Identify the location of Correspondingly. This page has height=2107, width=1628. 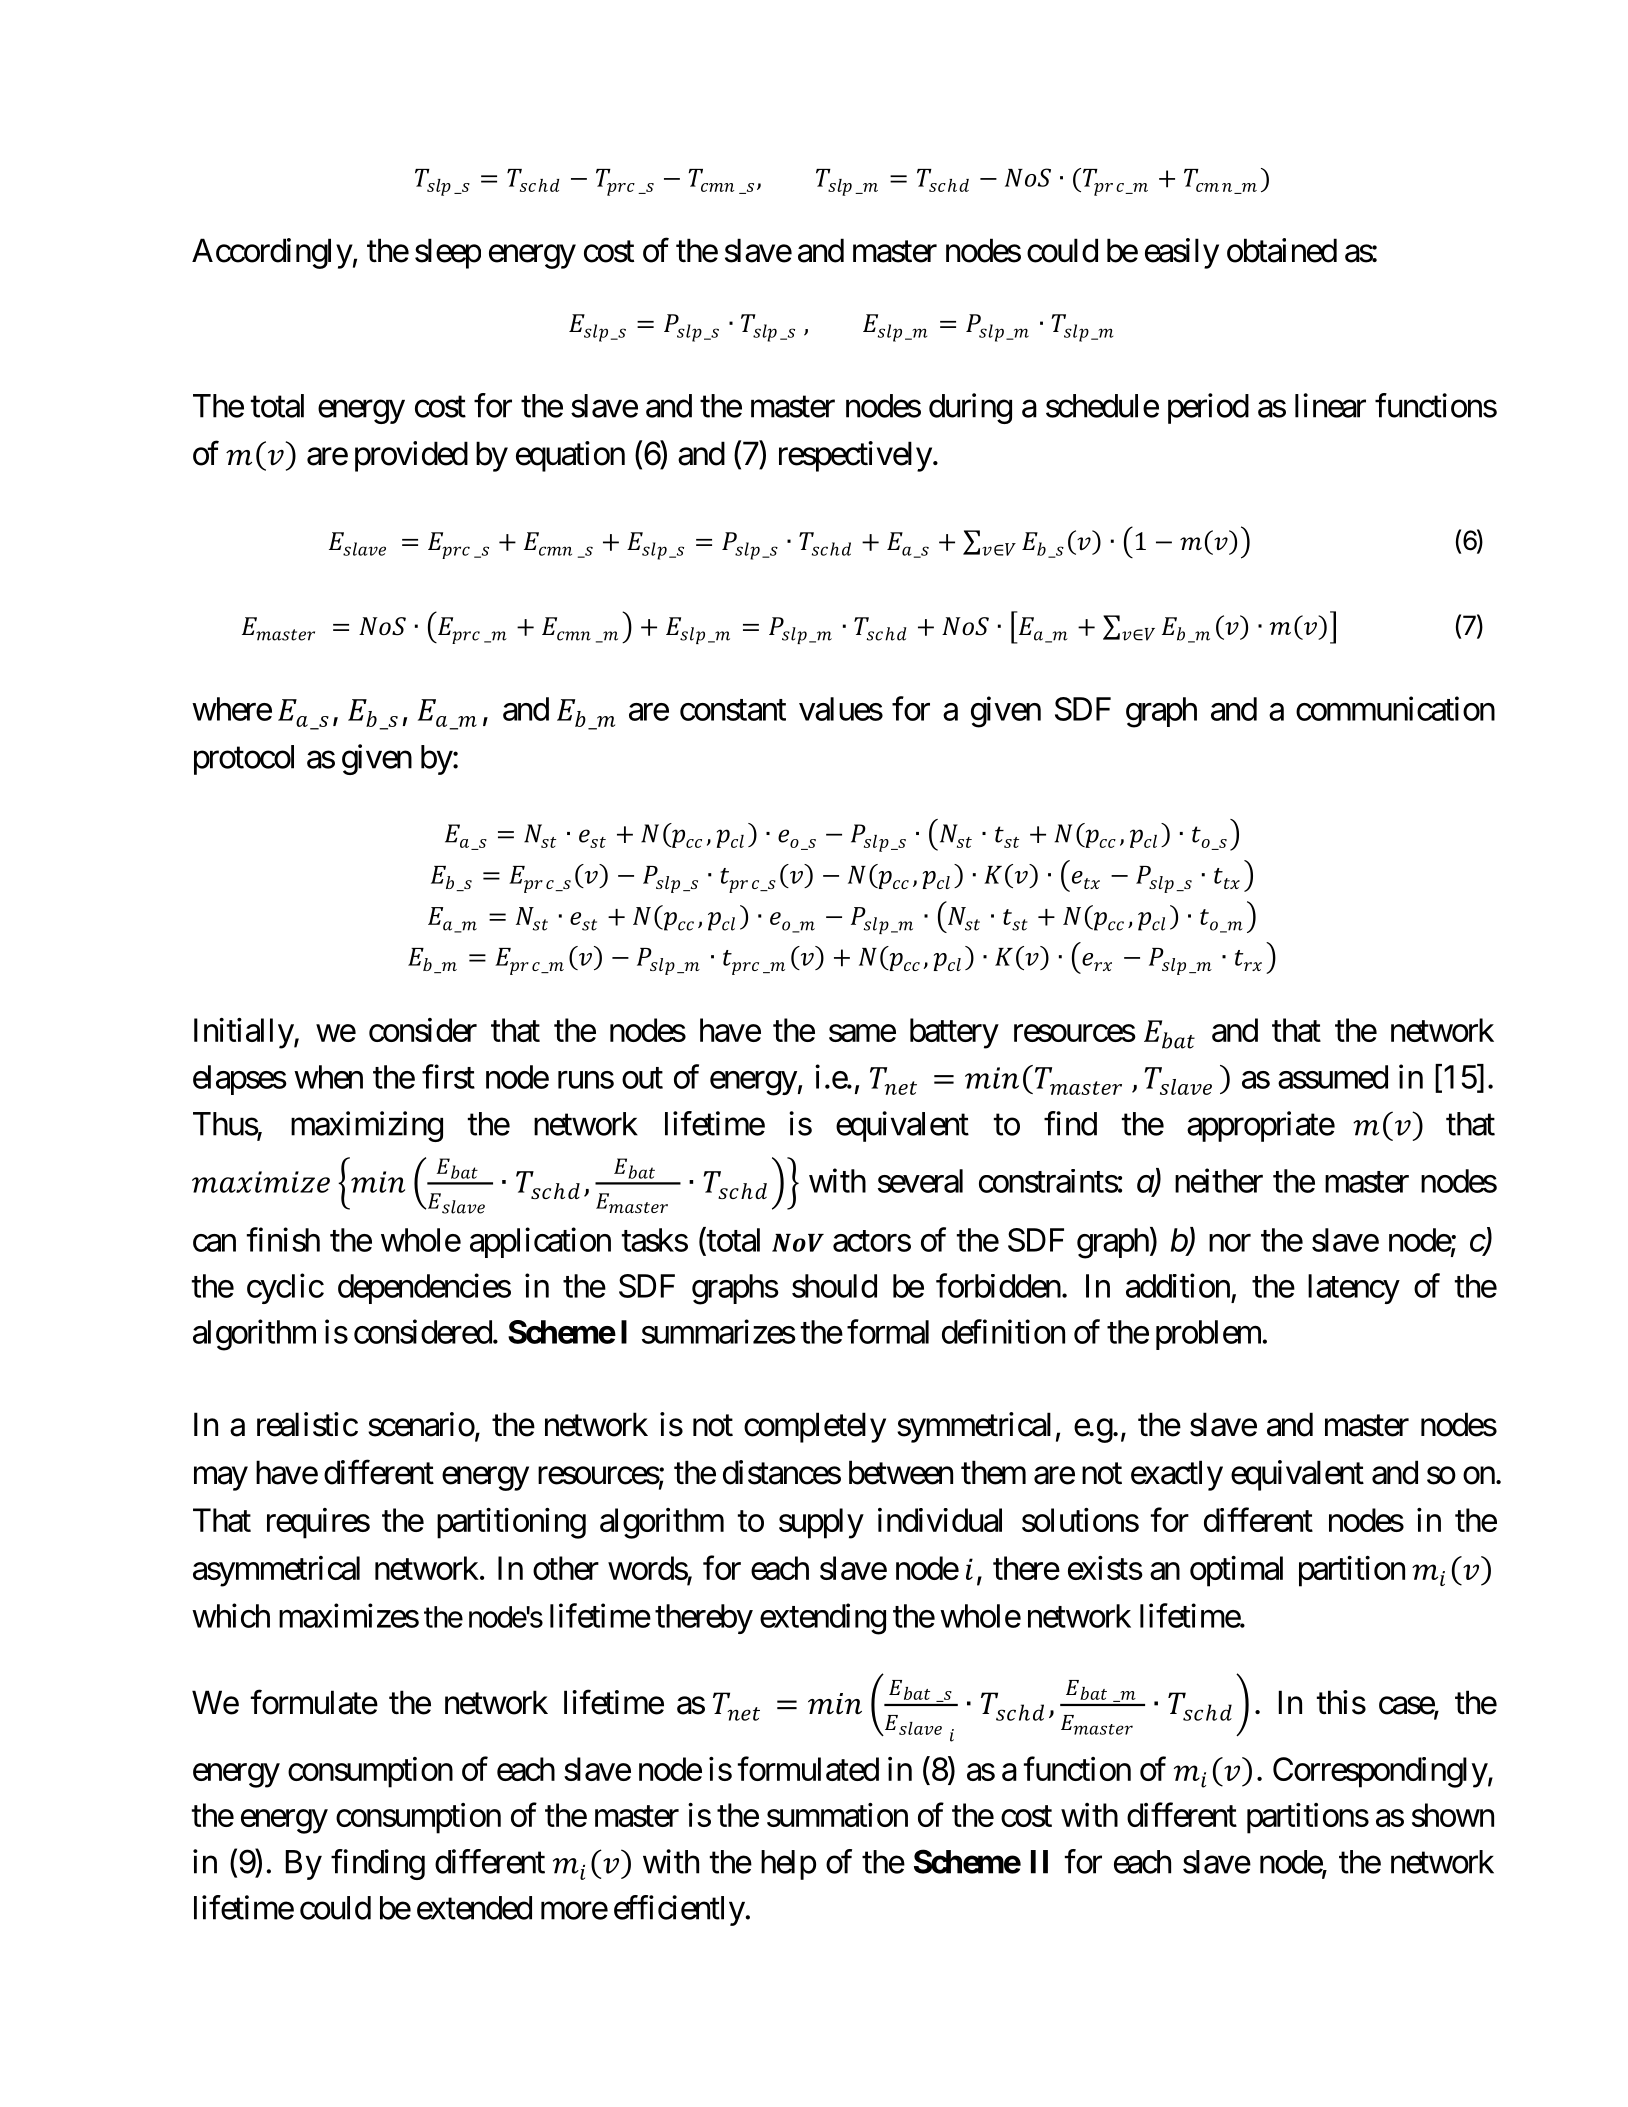
(1380, 1772).
